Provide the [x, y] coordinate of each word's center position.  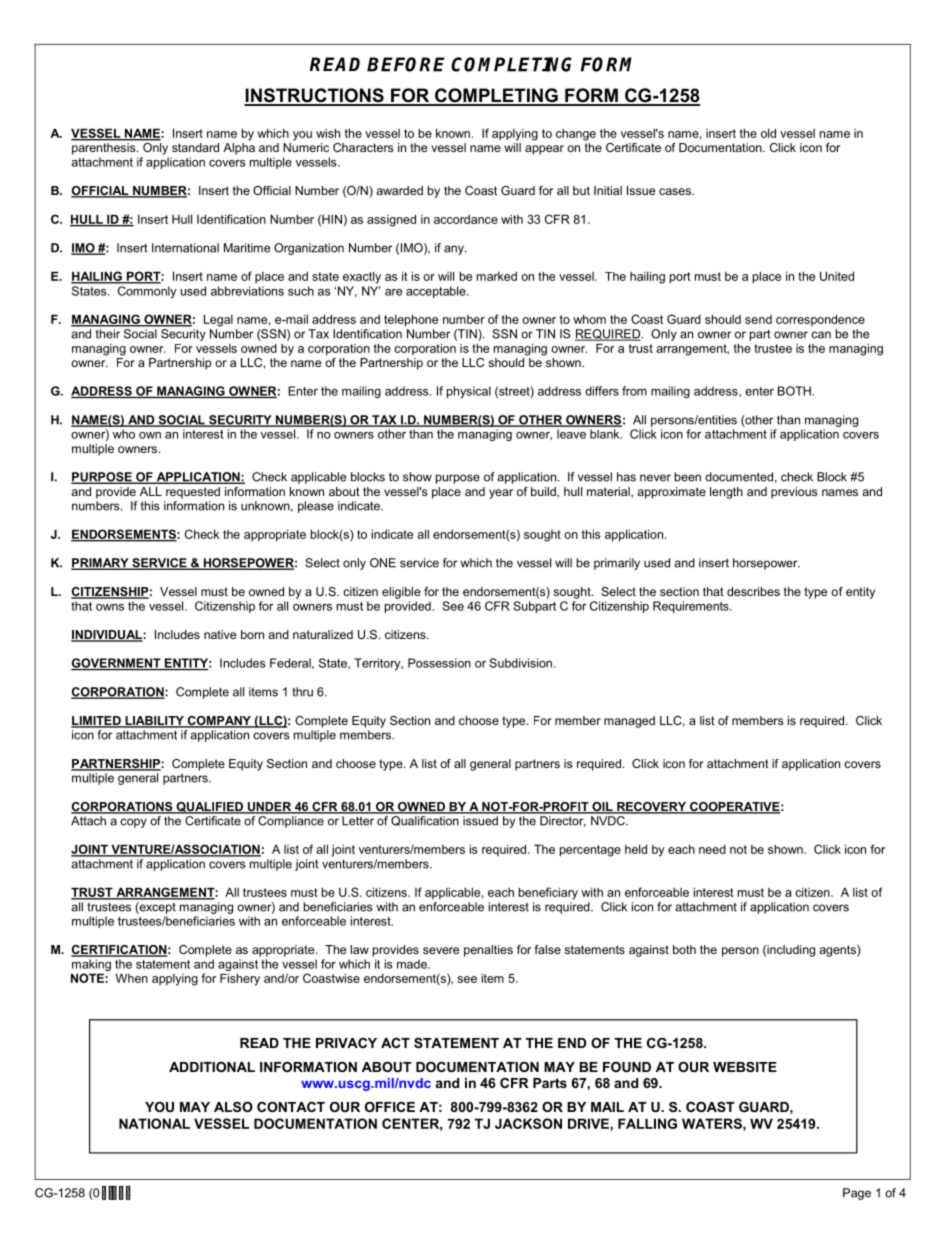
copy [133, 823]
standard [195, 147]
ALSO [233, 1107]
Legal [218, 320]
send [758, 319]
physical [469, 392]
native [220, 634]
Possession [439, 663]
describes [753, 591]
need [712, 849]
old [768, 133]
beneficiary [548, 893]
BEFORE [406, 64]
